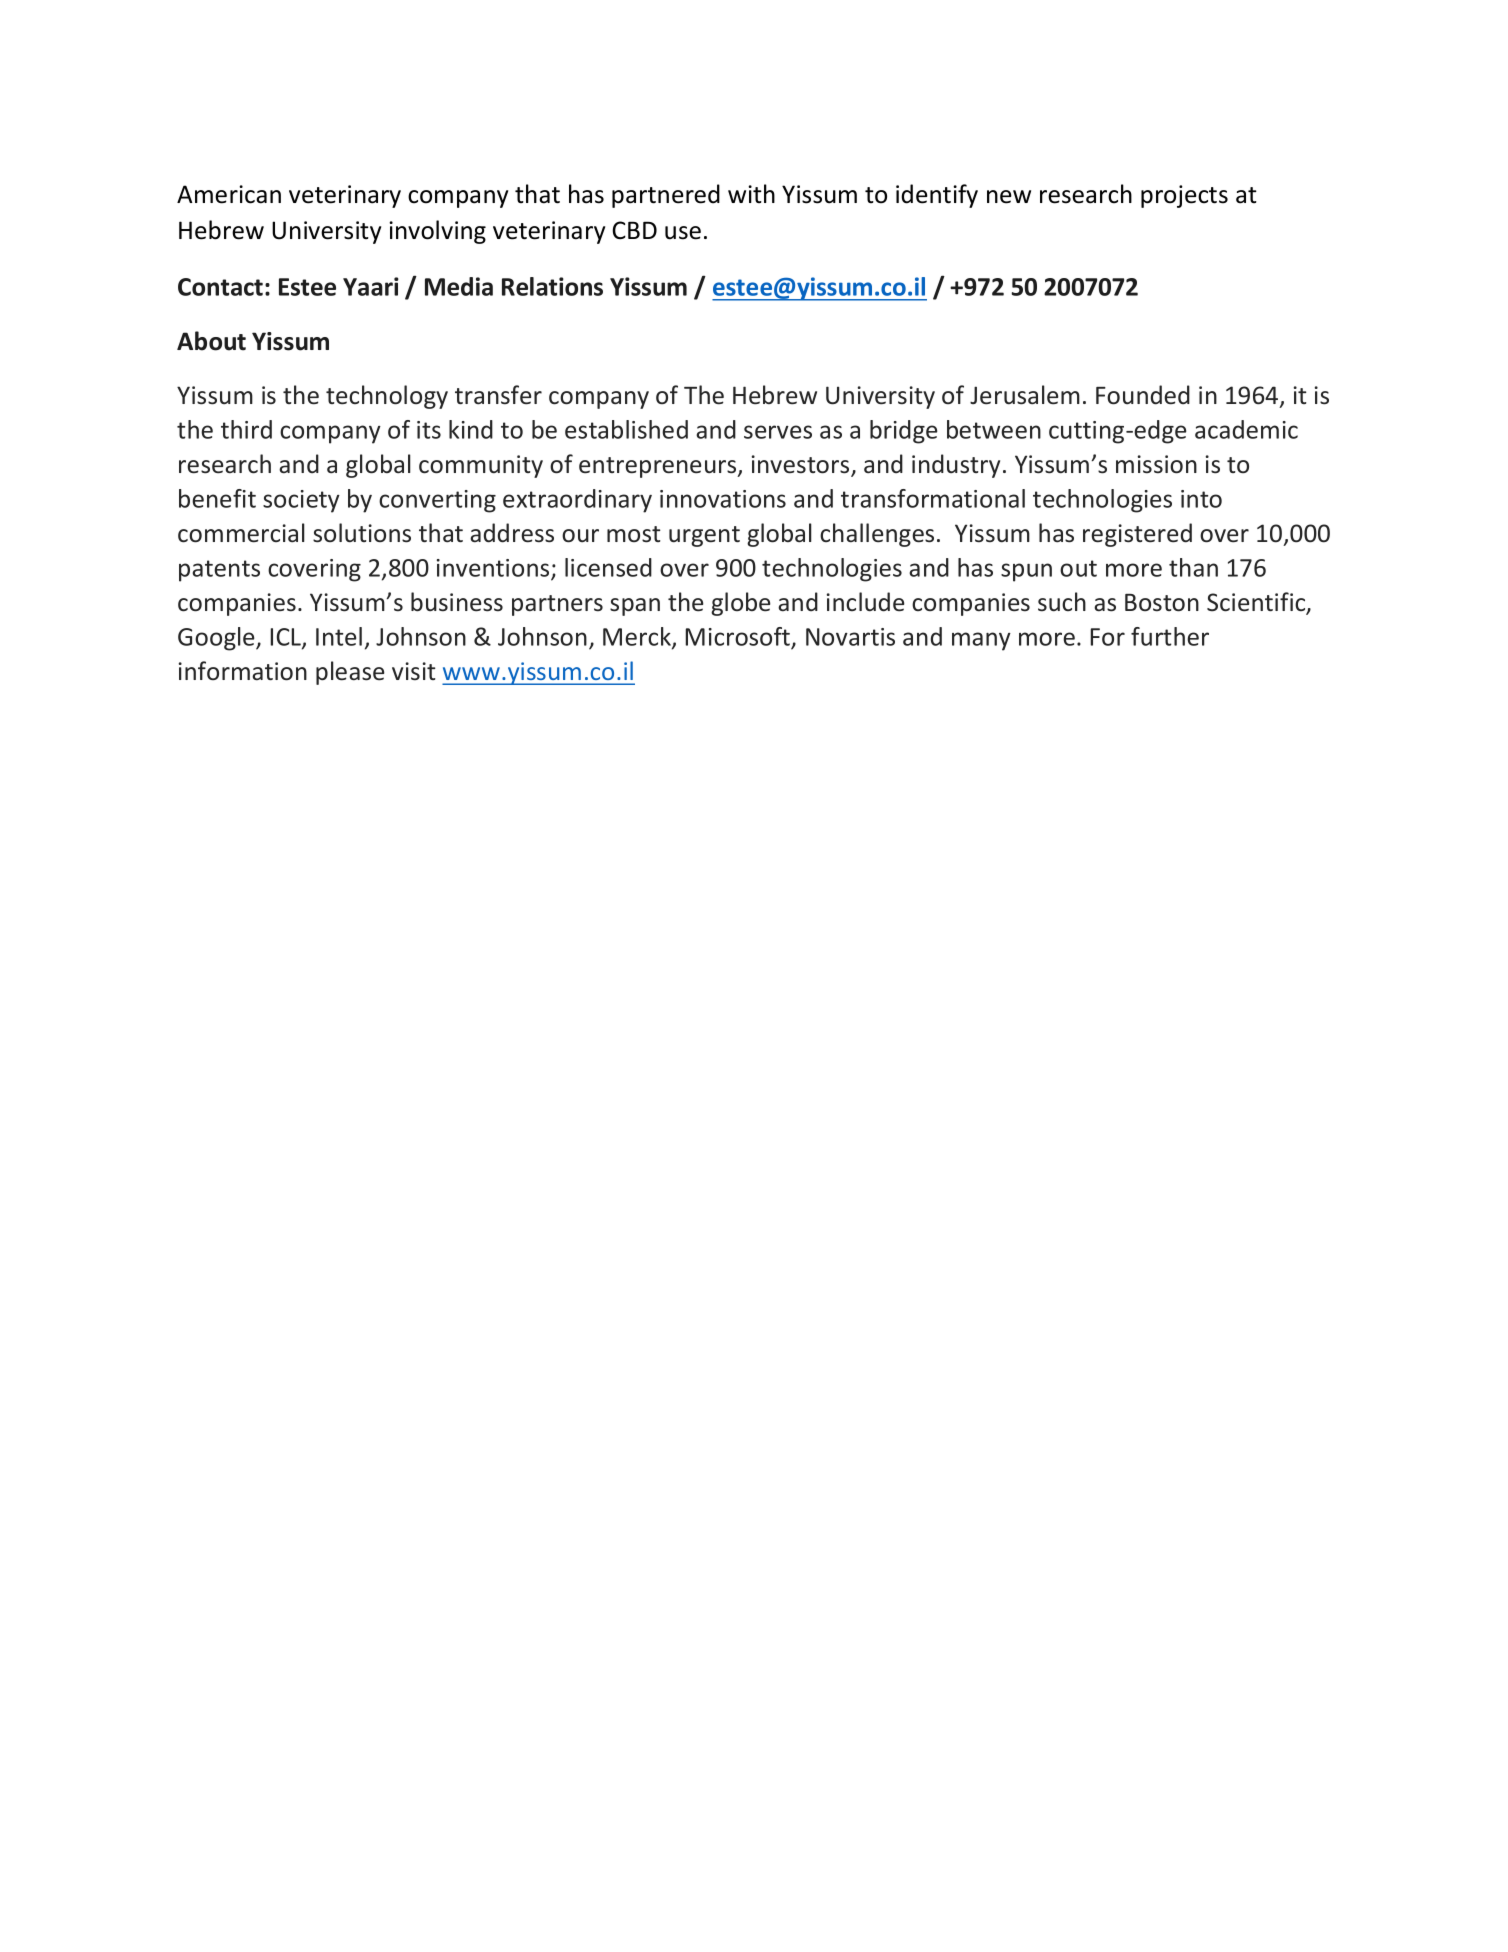 The width and height of the image is (1508, 1952). I want to click on third, so click(246, 429).
